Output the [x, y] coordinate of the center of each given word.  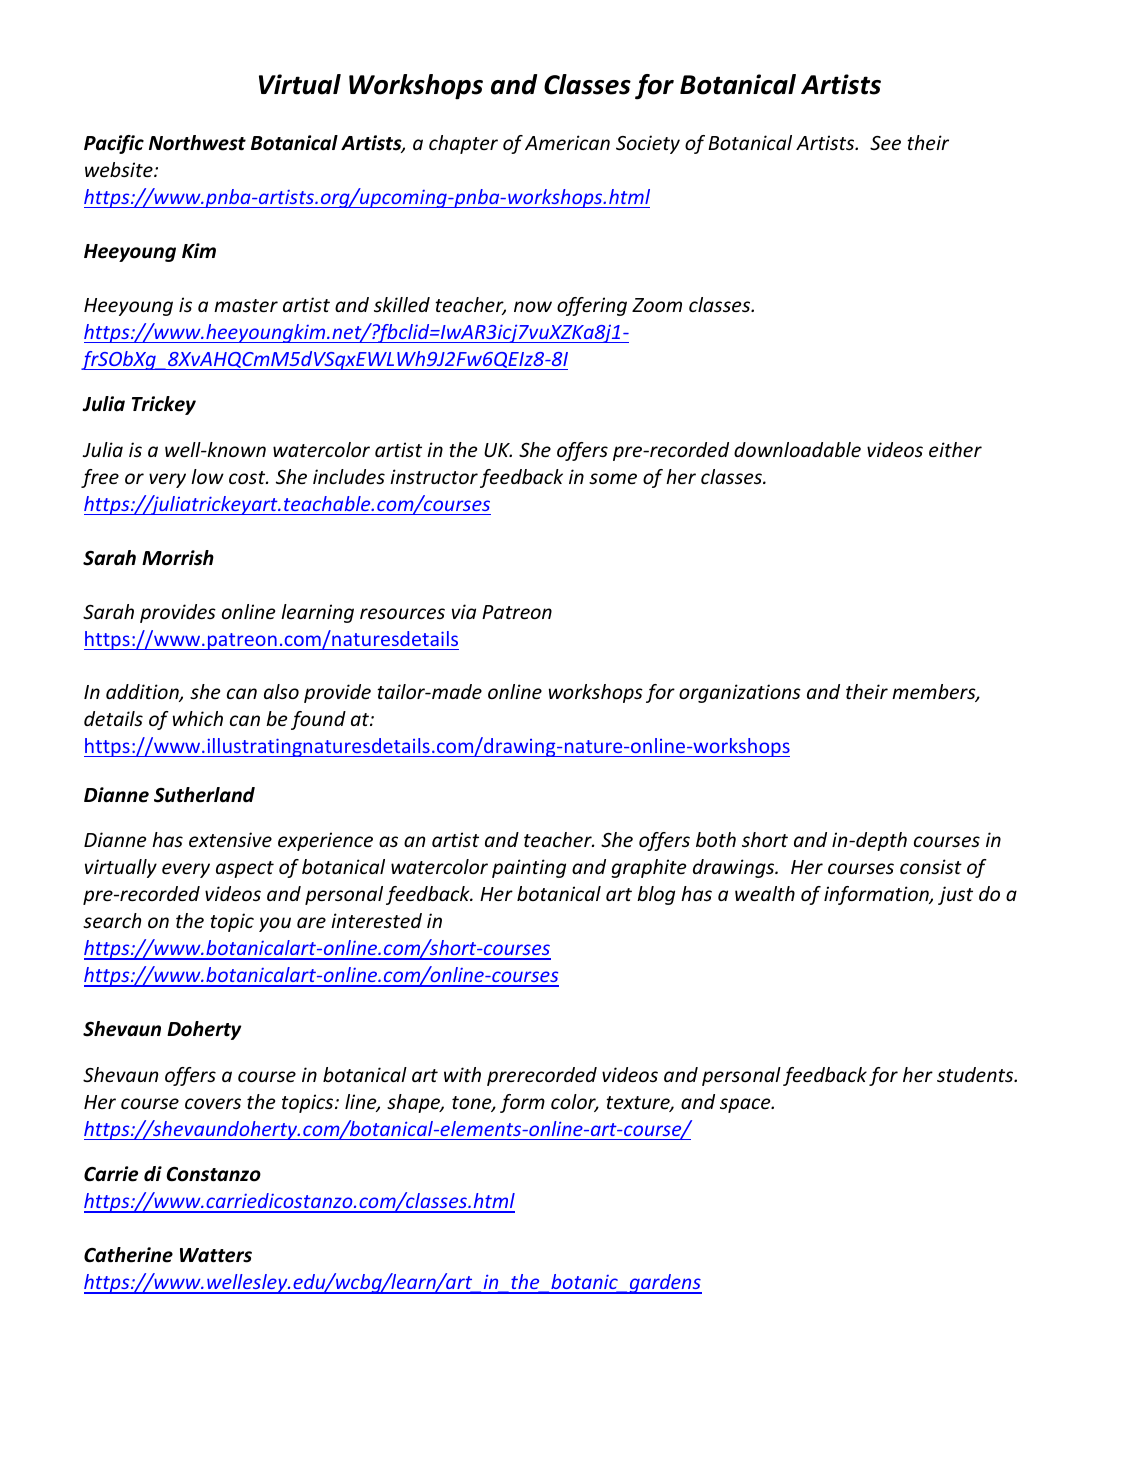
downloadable [797, 449]
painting [529, 868]
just [955, 895]
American [567, 142]
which [198, 718]
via [464, 611]
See [885, 143]
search [112, 920]
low [207, 476]
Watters [216, 1255]
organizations [740, 693]
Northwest [197, 143]
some [613, 478]
